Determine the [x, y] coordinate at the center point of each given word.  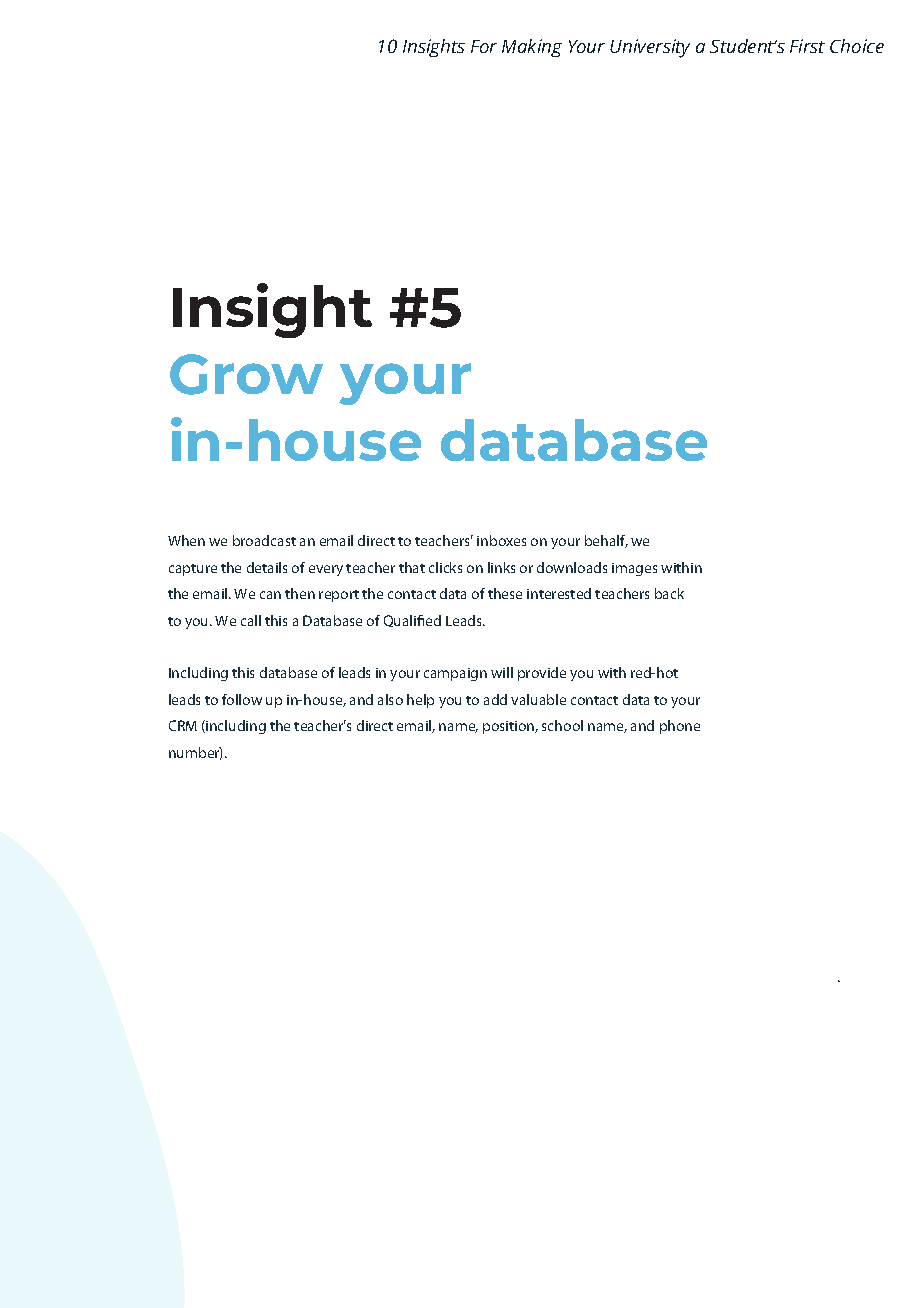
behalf [606, 541]
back [669, 593]
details [267, 567]
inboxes [501, 540]
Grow [246, 374]
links [501, 567]
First [807, 46]
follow [242, 699]
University [650, 48]
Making [532, 48]
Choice [857, 46]
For [484, 46]
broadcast [264, 540]
